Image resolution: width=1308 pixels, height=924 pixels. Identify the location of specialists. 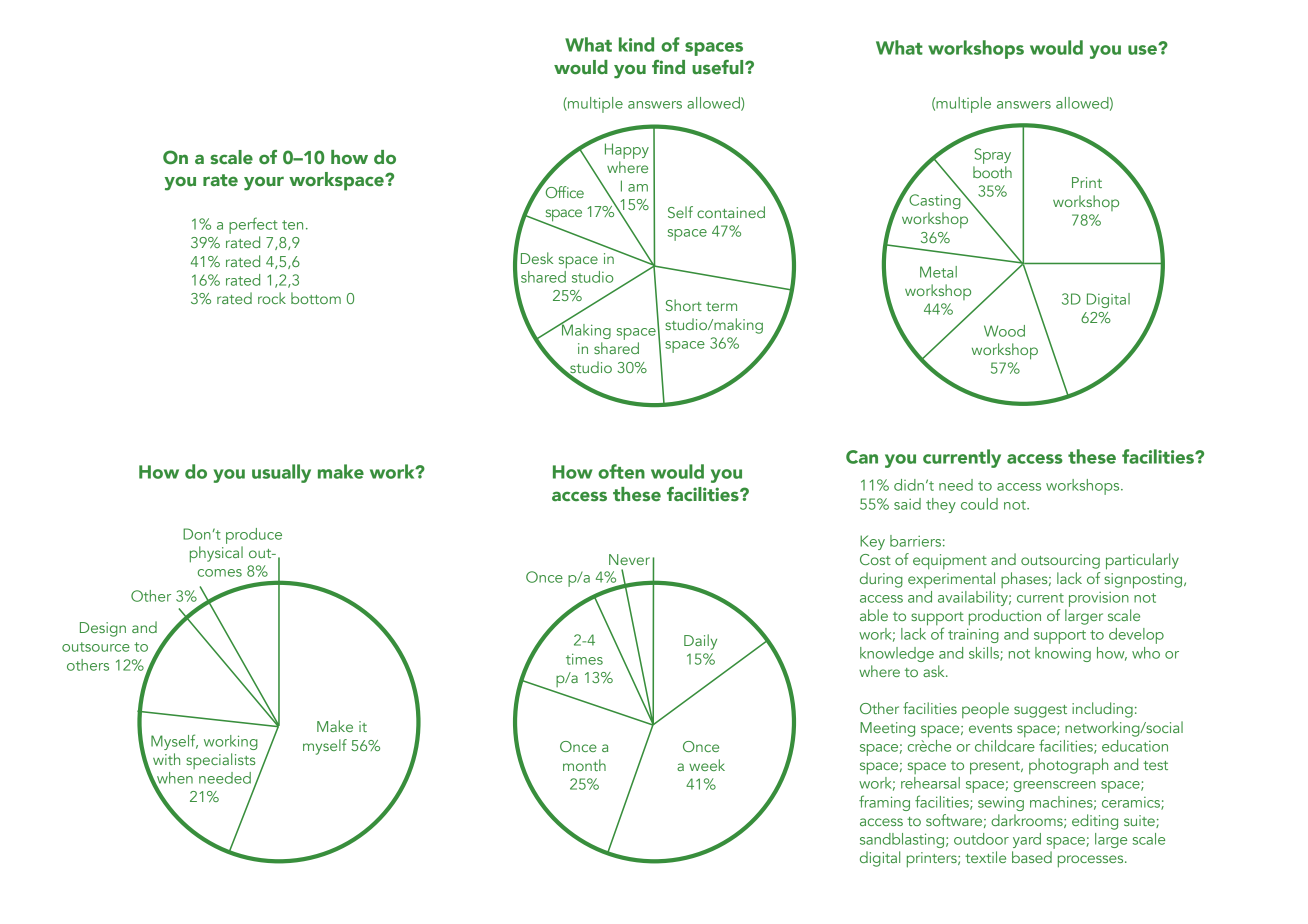
(220, 761).
